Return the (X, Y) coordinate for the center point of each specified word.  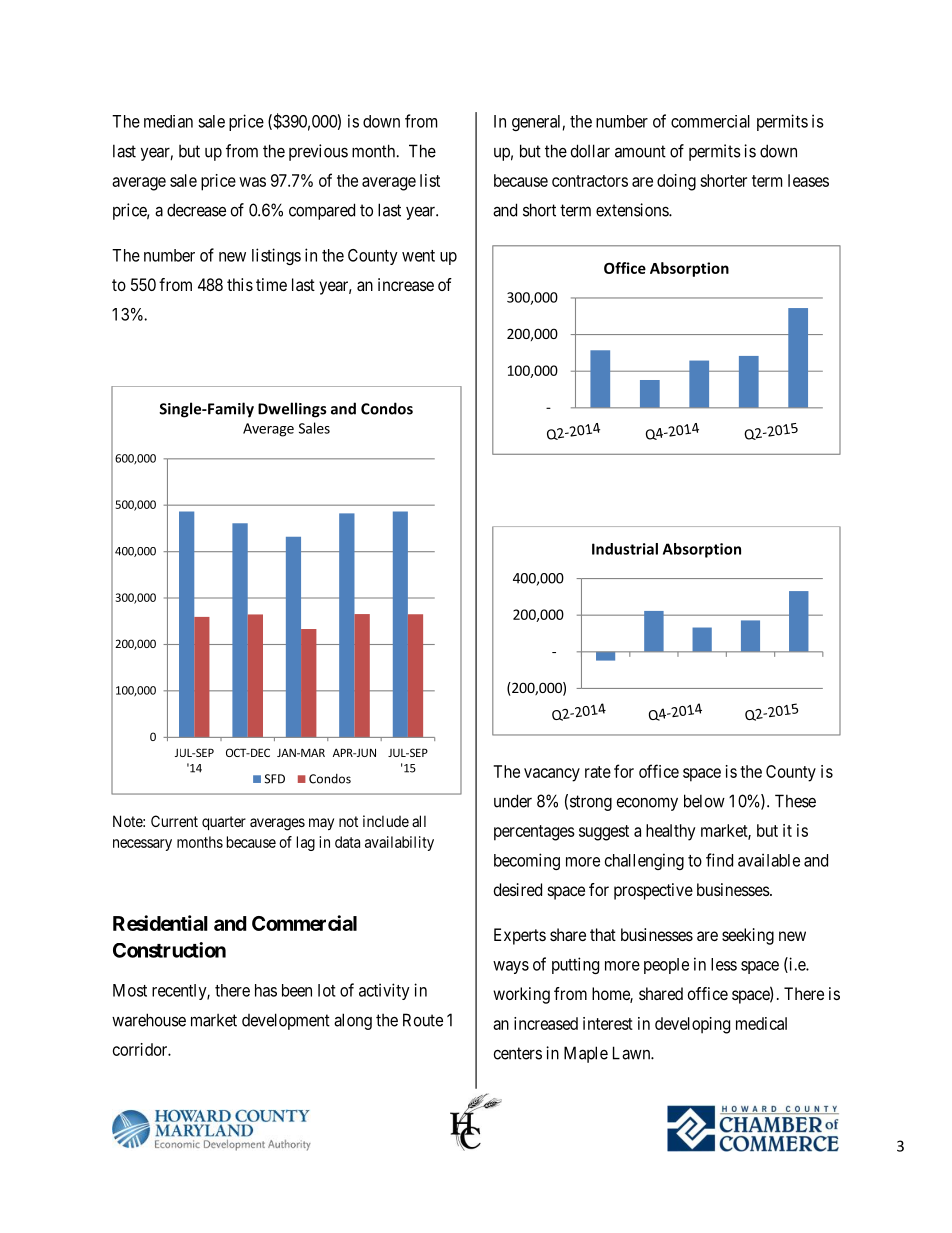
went (418, 256)
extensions (633, 210)
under (513, 801)
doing (676, 182)
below (704, 801)
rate (598, 772)
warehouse (149, 1020)
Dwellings (292, 410)
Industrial (625, 549)
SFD (275, 779)
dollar (590, 151)
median (168, 121)
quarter (224, 823)
